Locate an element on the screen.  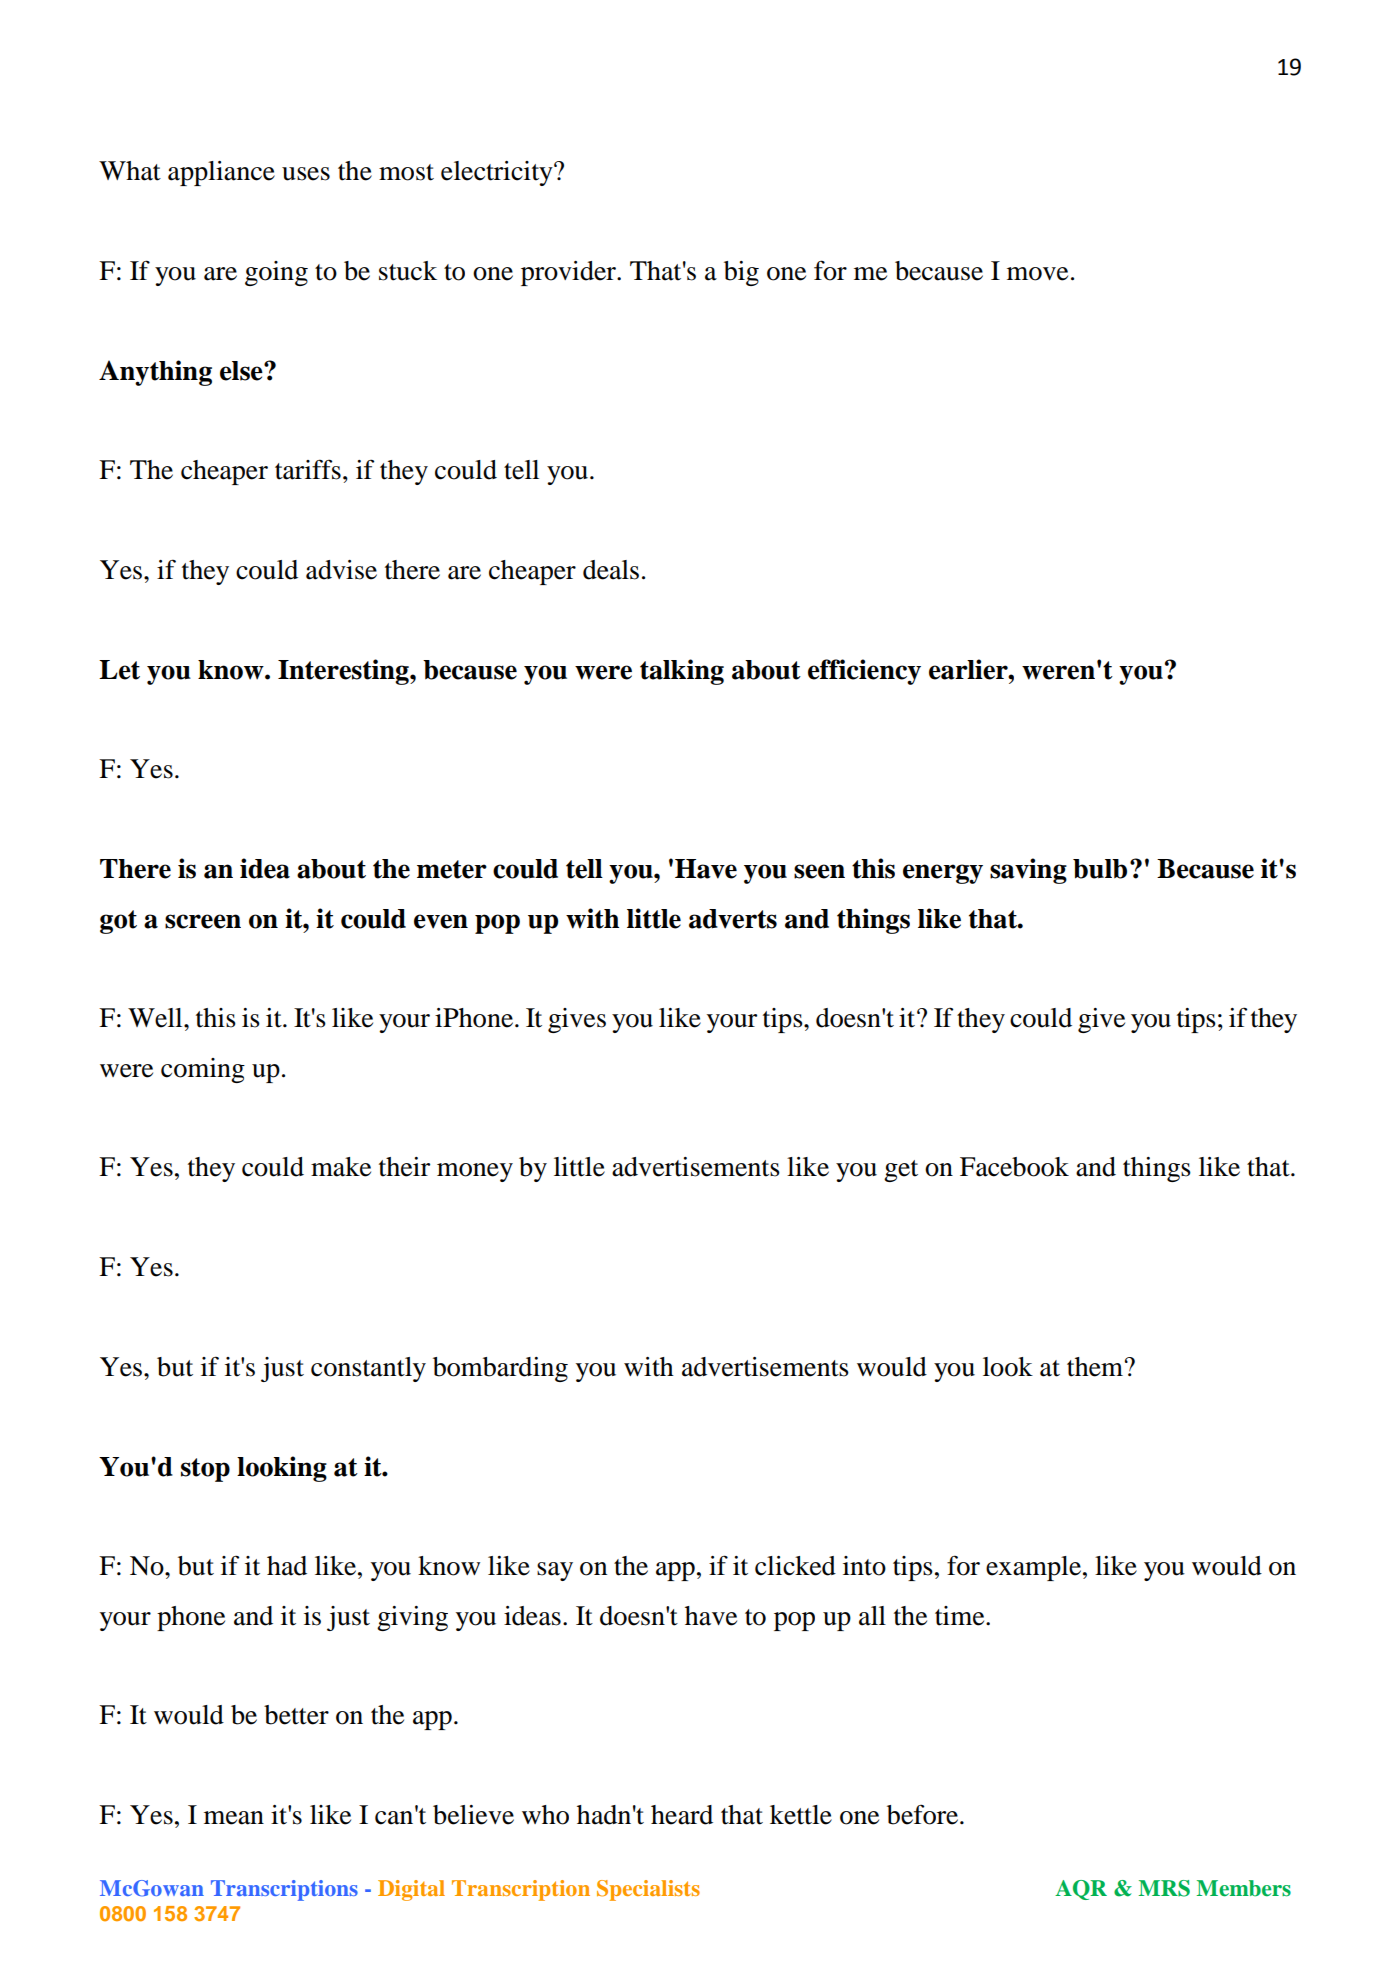
money is located at coordinates (475, 1172).
